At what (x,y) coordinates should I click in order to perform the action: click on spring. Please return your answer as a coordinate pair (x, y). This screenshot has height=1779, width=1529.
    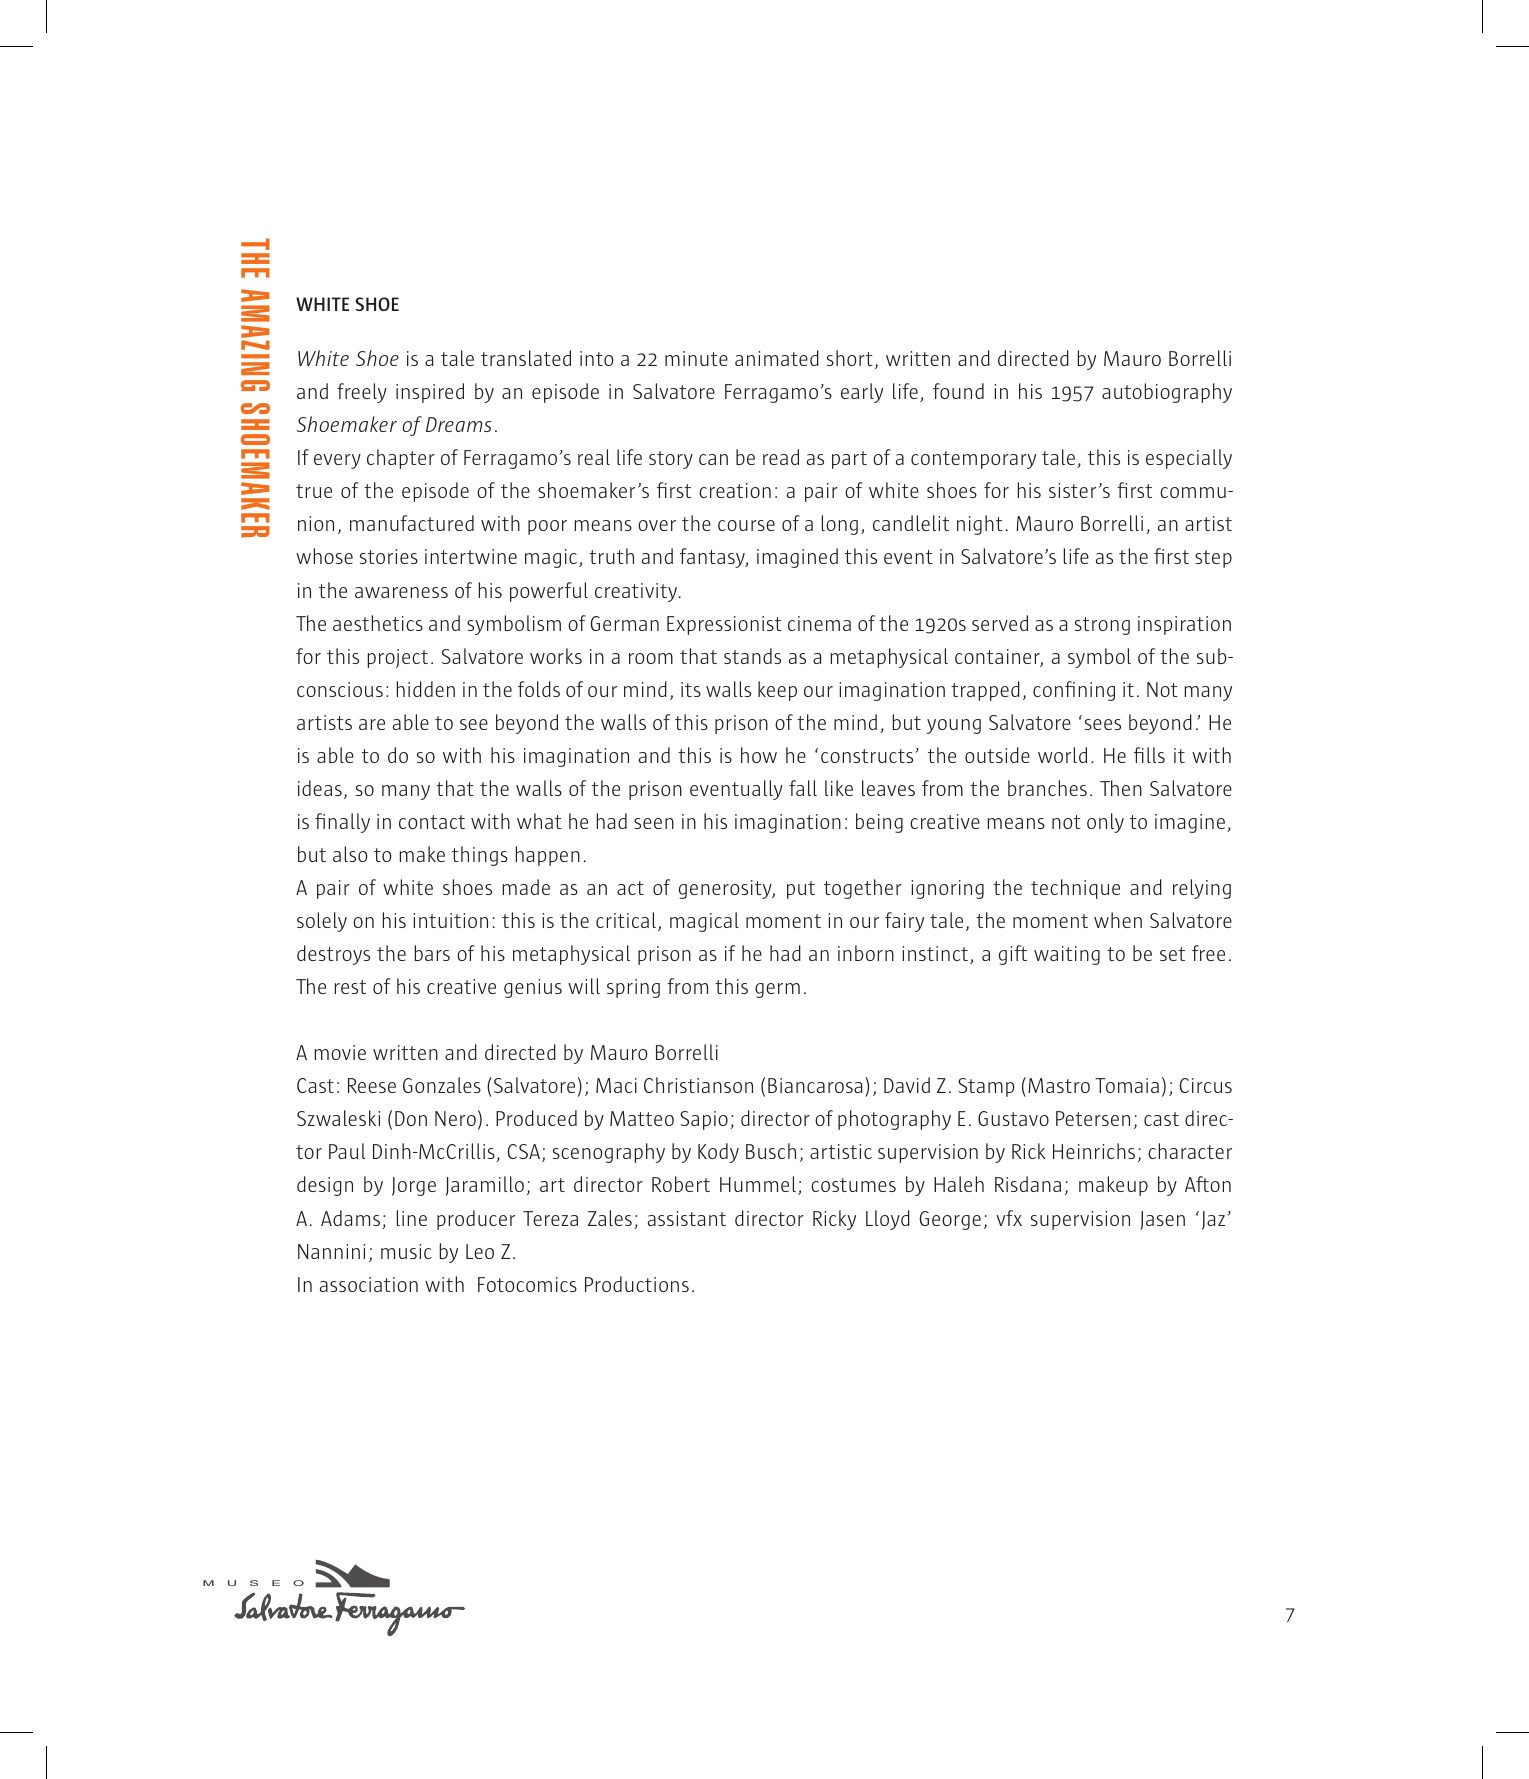
    Looking at the image, I should click on (633, 988).
